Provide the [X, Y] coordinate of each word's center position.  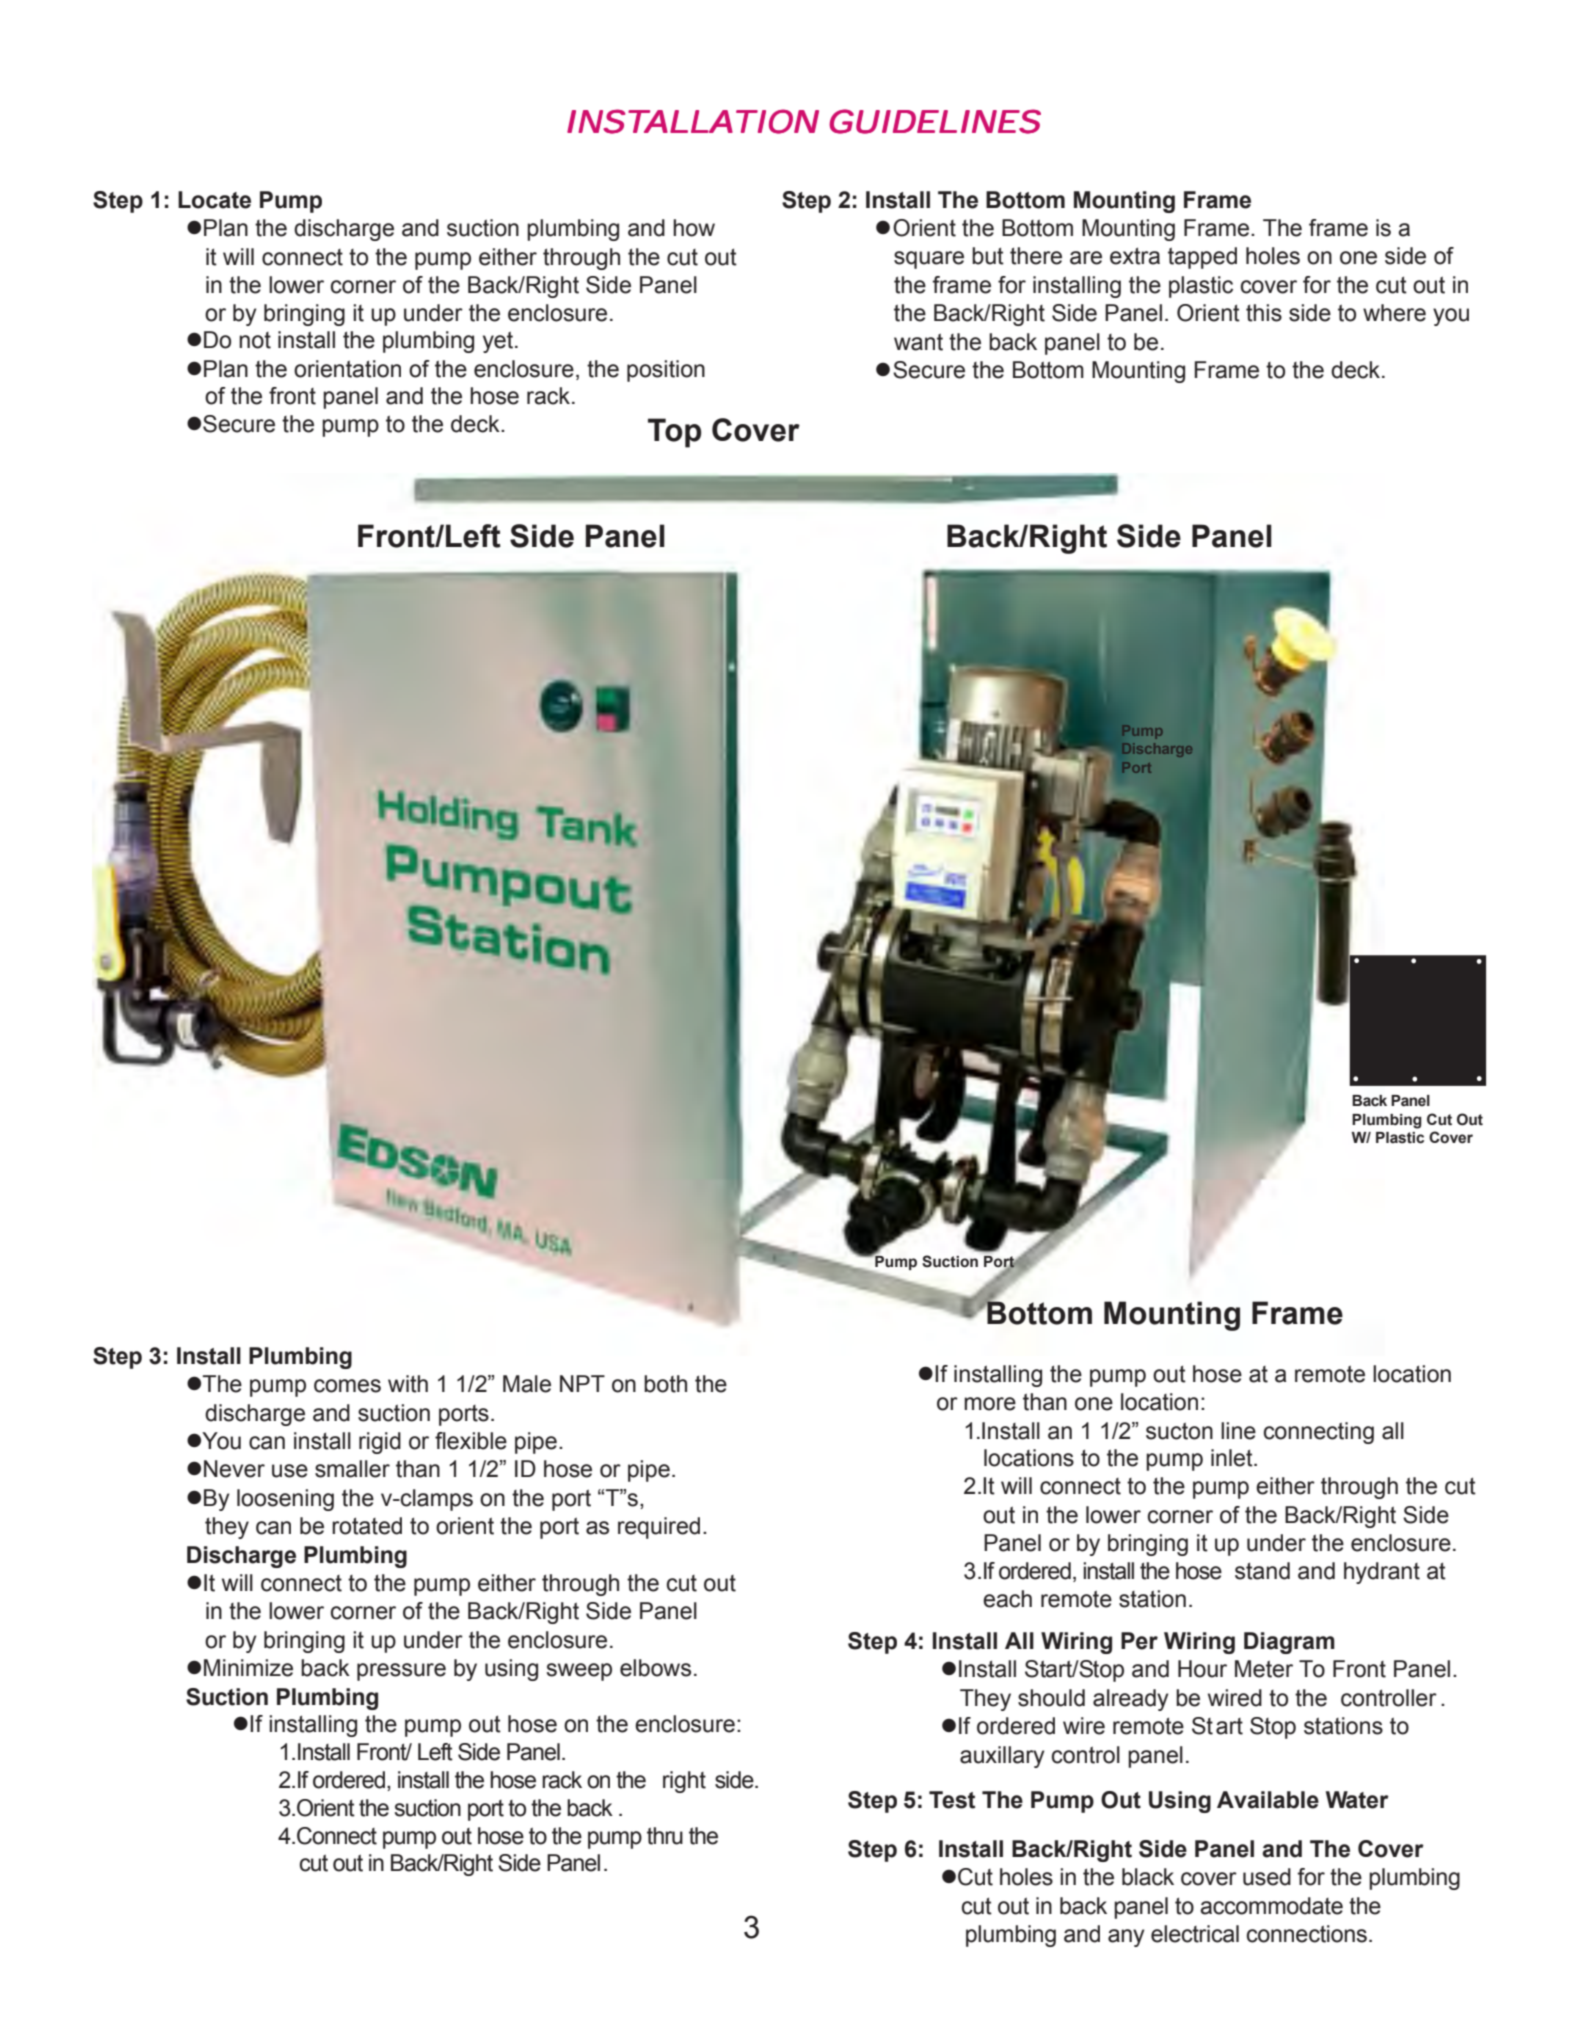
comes [347, 1386]
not [255, 340]
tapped [1202, 258]
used [1267, 1877]
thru [665, 1836]
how [694, 228]
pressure [401, 1672]
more [990, 1404]
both [665, 1384]
